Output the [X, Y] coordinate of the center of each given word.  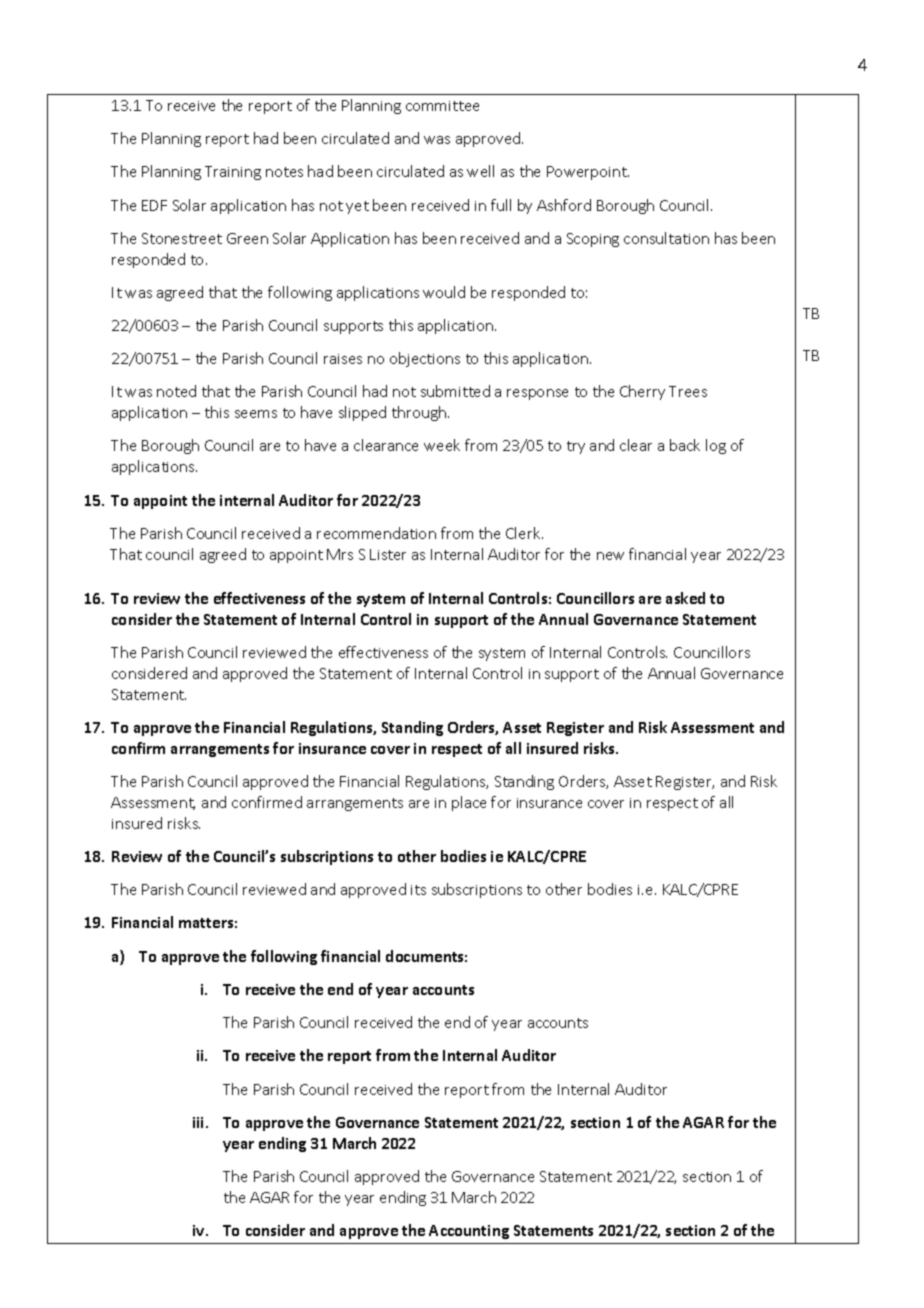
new [610, 556]
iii [200, 1122]
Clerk [524, 533]
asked [685, 598]
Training [233, 173]
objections [425, 359]
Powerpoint [588, 173]
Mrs [340, 554]
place [469, 803]
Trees [688, 391]
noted [176, 391]
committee [442, 106]
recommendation [376, 533]
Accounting [469, 1232]
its [418, 890]
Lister [388, 554]
